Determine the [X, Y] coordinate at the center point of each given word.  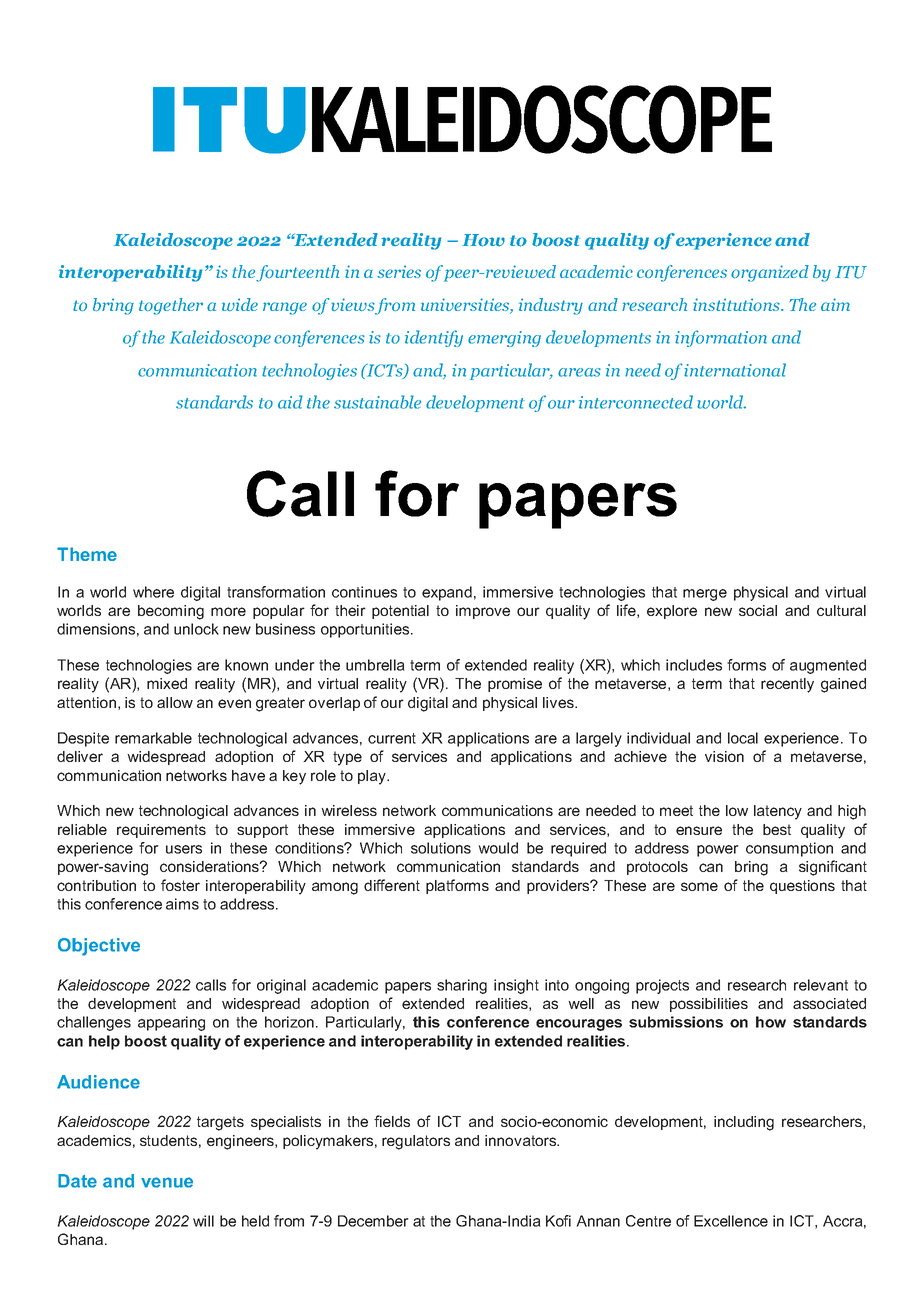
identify [434, 338]
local [743, 738]
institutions [737, 304]
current [392, 738]
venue [167, 1182]
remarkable [153, 738]
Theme [87, 554]
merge [705, 595]
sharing [462, 986]
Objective [99, 947]
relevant [821, 985]
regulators [416, 1142]
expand [447, 593]
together [171, 306]
